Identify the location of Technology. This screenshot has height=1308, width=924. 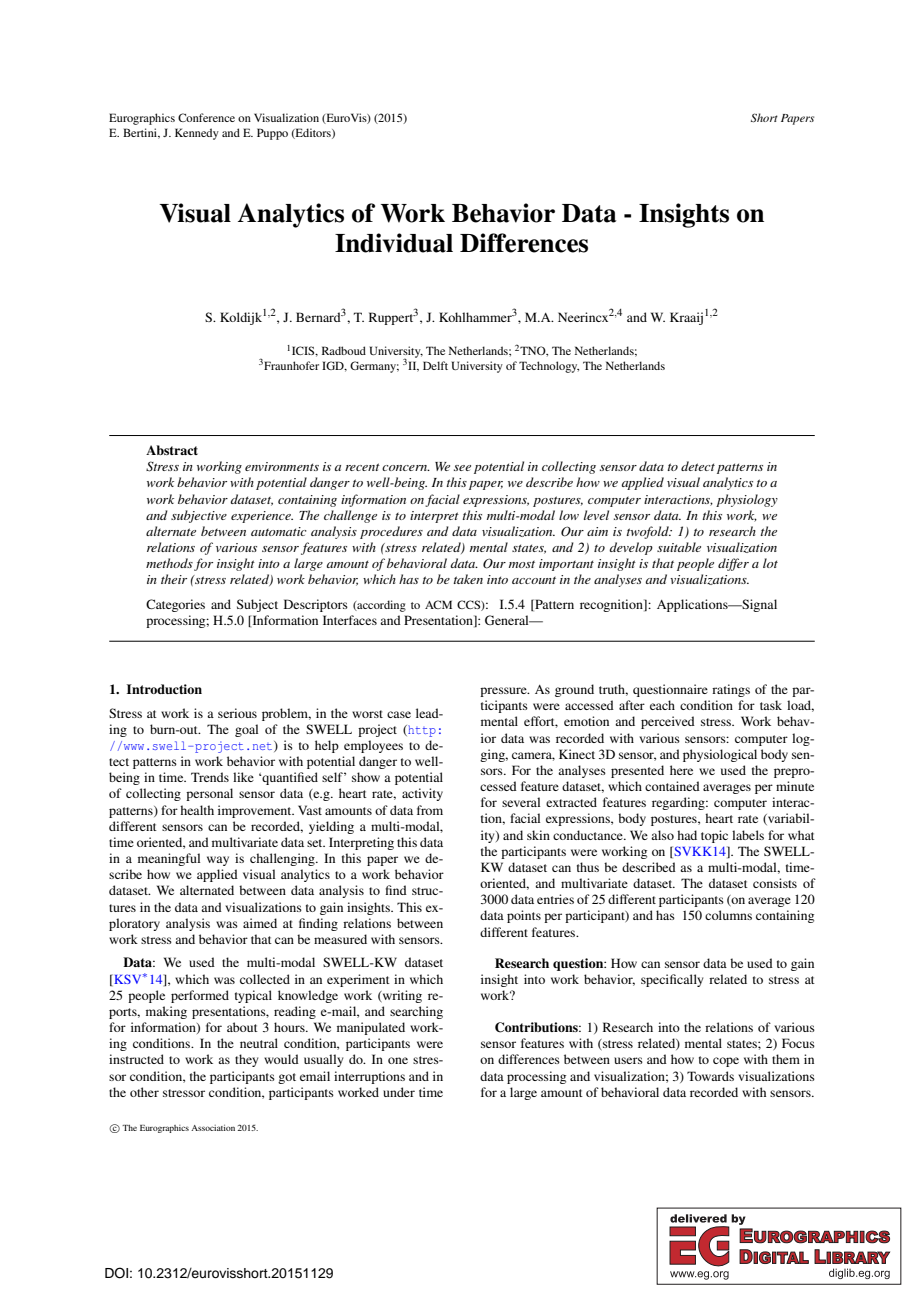
(549, 367).
